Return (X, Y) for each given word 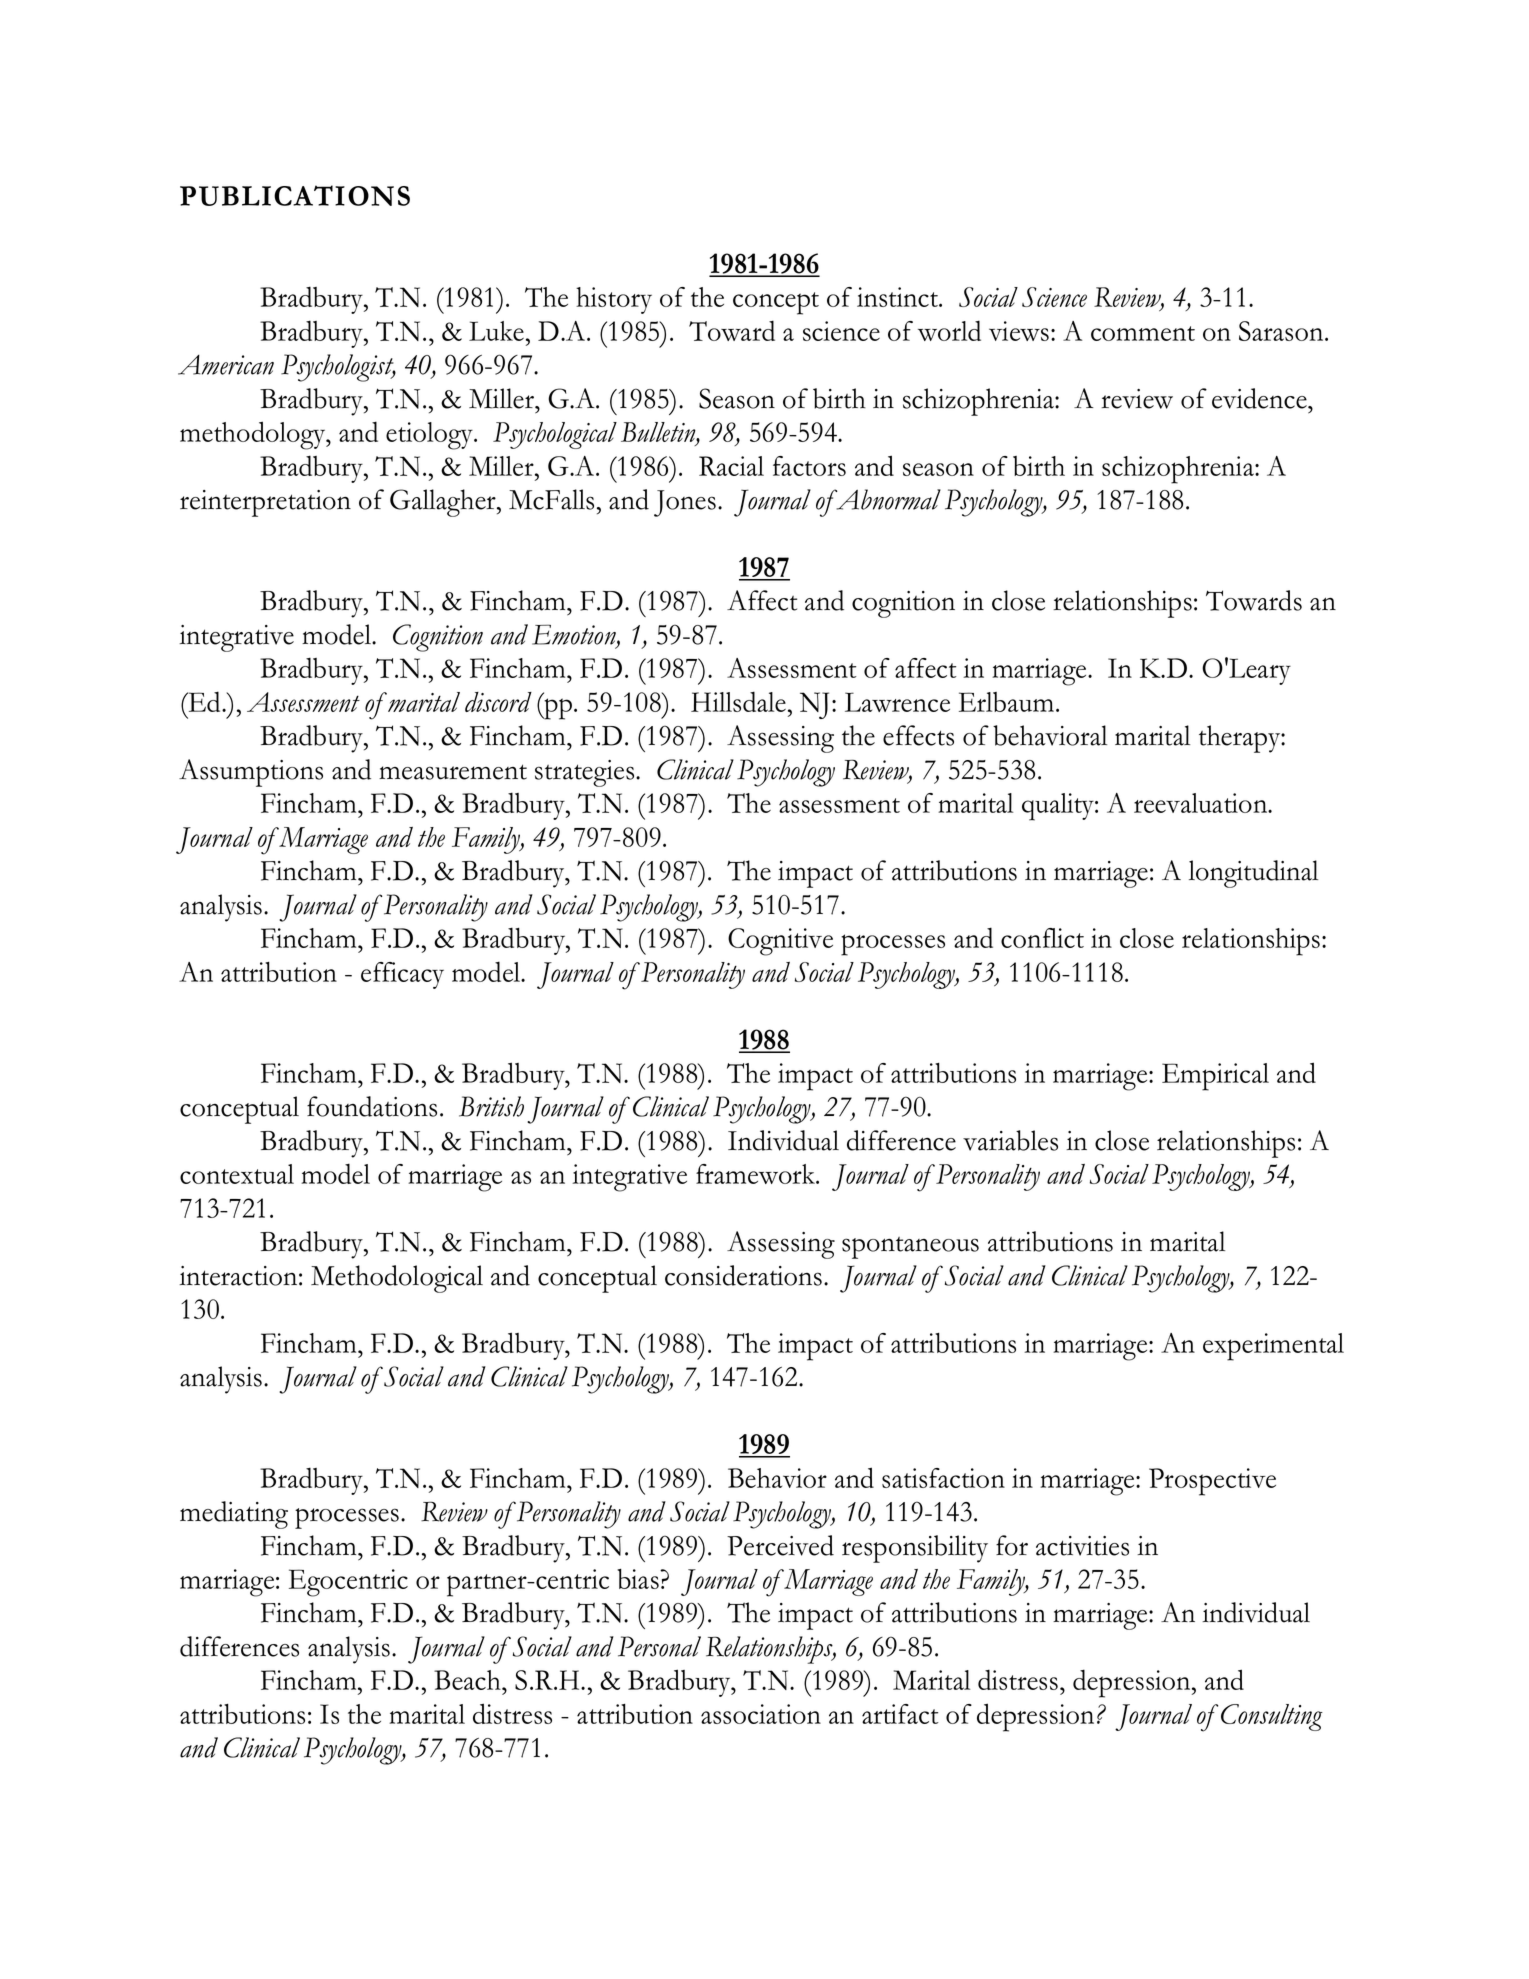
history (614, 300)
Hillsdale (738, 701)
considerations (743, 1275)
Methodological (397, 1279)
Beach (468, 1680)
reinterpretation (265, 503)
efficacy (402, 975)
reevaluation (1202, 803)
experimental (1273, 1347)
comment (1143, 333)
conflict (1042, 938)
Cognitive (780, 942)
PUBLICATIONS (295, 195)
